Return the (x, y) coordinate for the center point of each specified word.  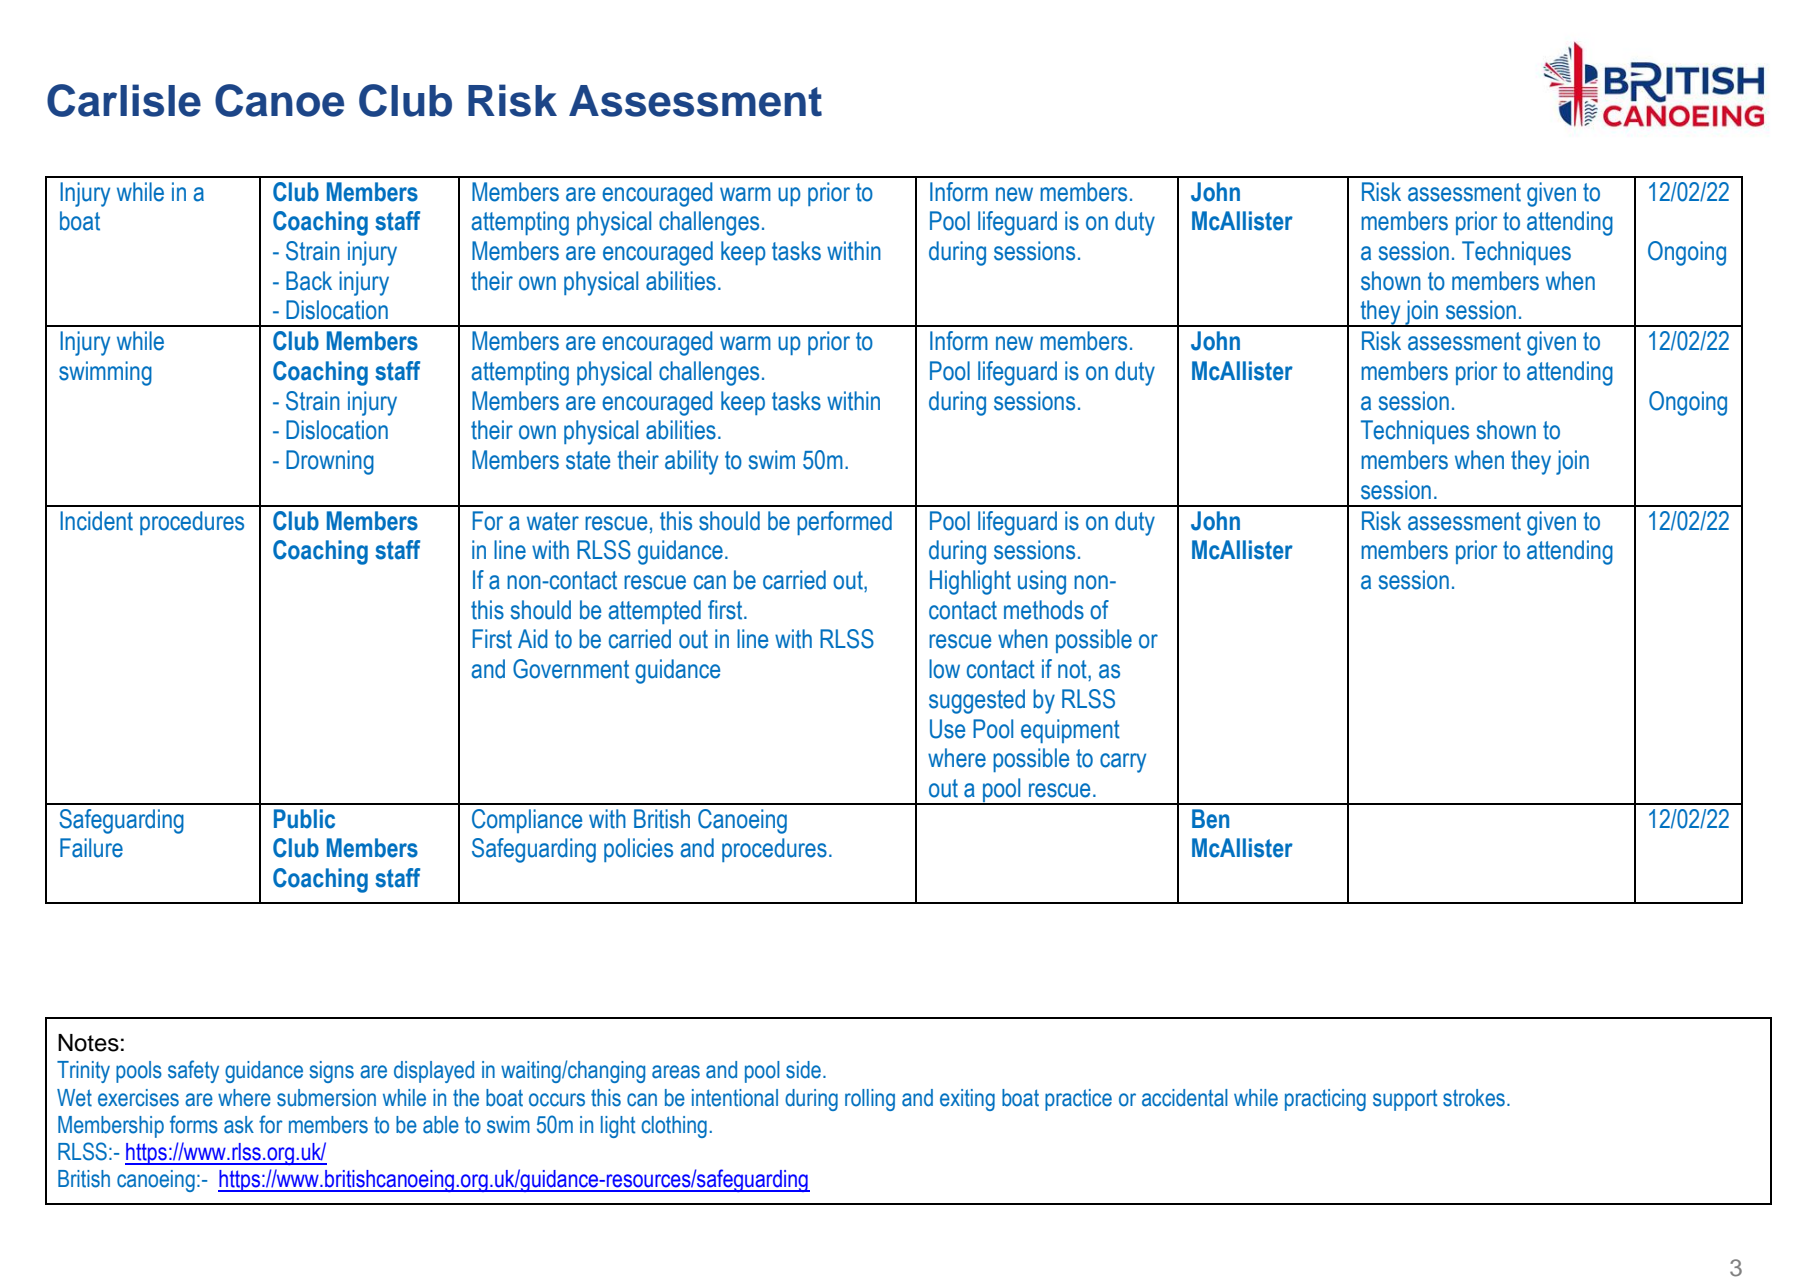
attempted (654, 612)
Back (309, 281)
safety (193, 1071)
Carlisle (124, 100)
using (1042, 582)
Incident (96, 521)
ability (691, 462)
